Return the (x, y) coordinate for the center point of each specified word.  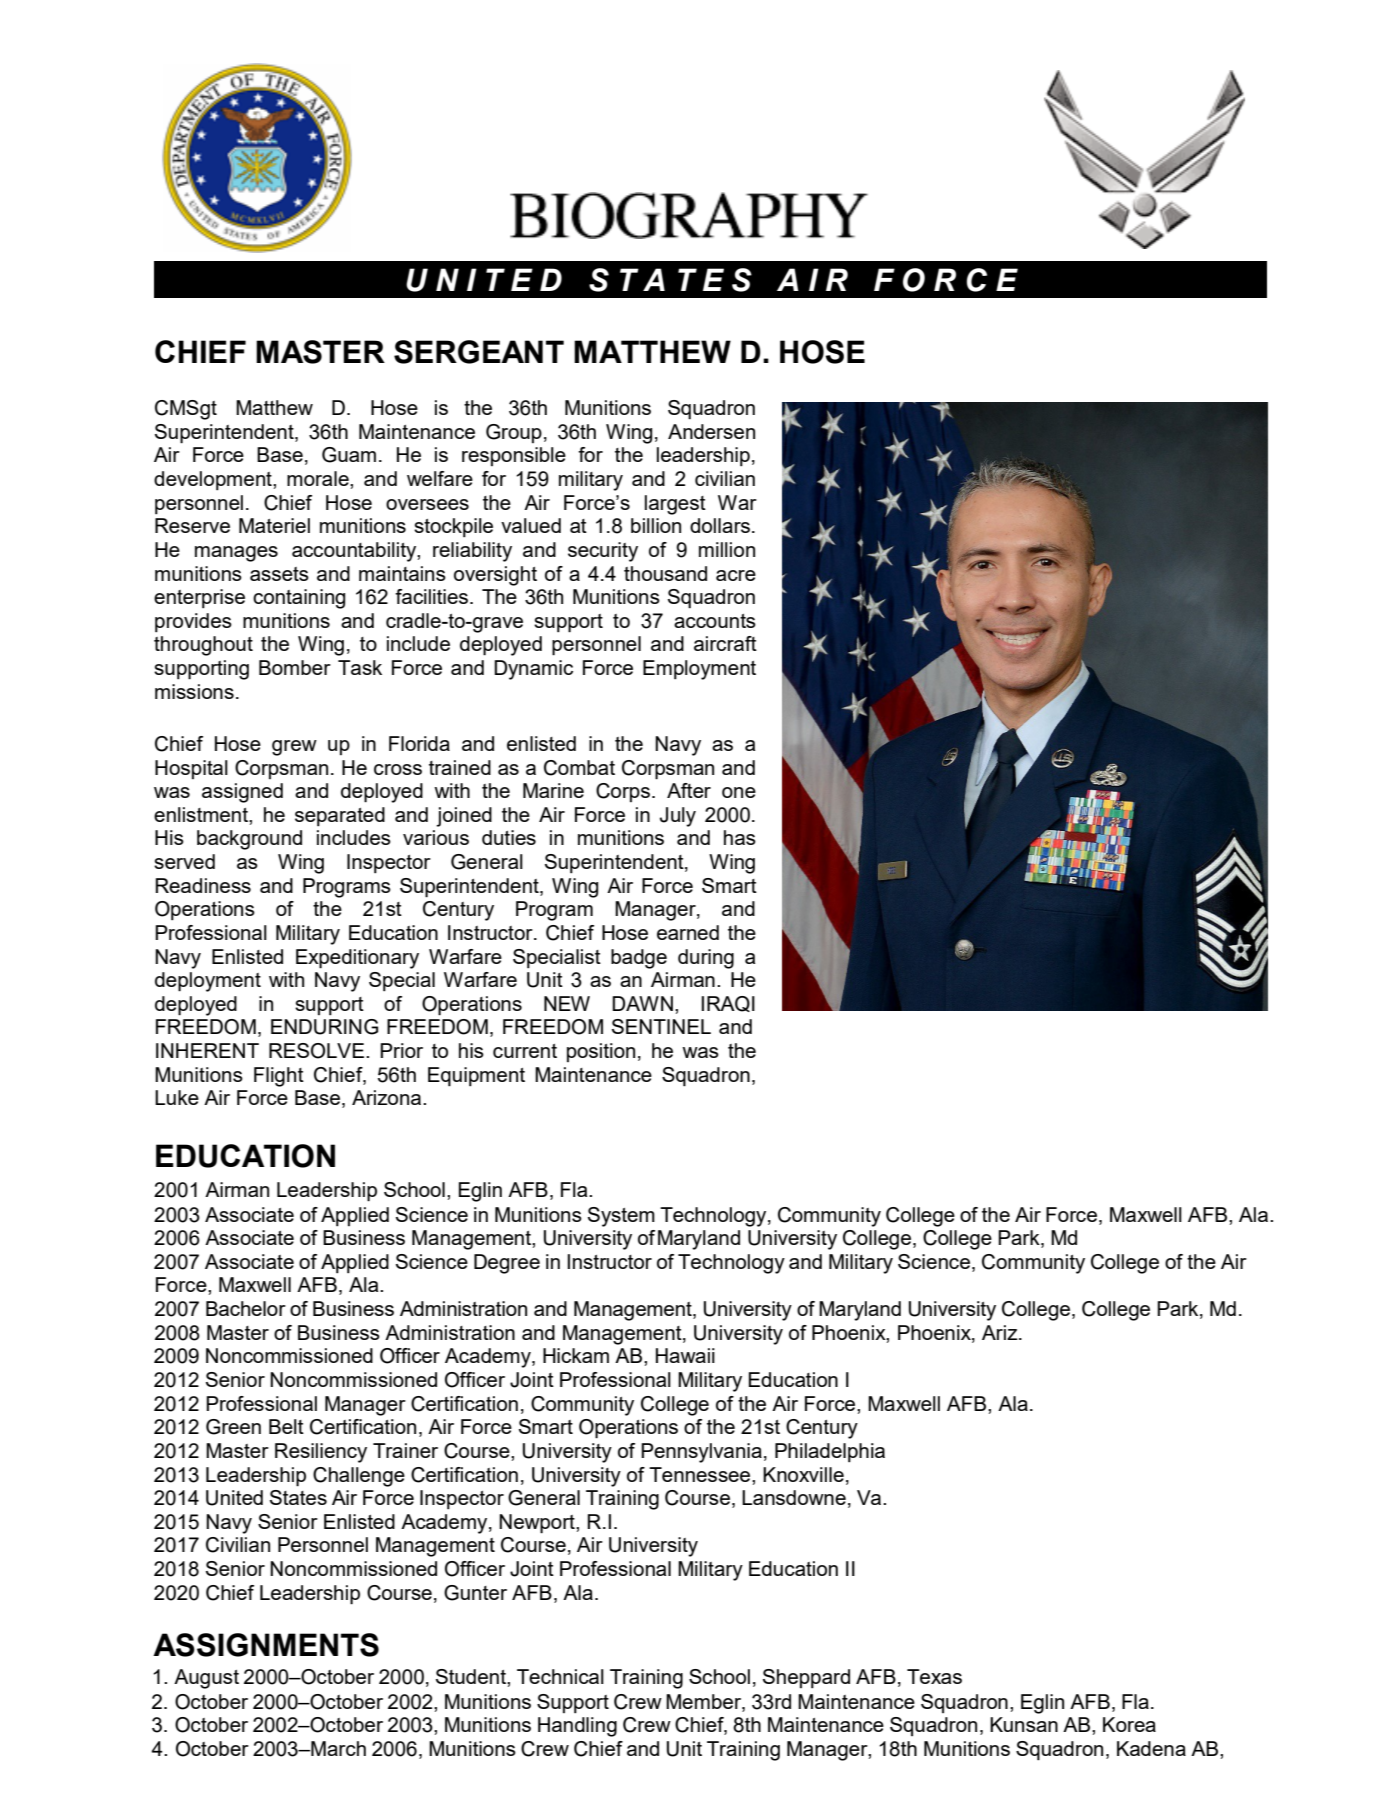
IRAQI (728, 1004)
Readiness (203, 885)
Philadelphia (830, 1452)
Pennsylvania (701, 1453)
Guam (349, 455)
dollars (720, 525)
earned (688, 932)
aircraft (725, 643)
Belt (286, 1426)
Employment (699, 670)
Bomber (295, 667)
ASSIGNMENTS (266, 1645)
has (740, 837)
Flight (279, 1077)
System (621, 1217)
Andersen (711, 431)
